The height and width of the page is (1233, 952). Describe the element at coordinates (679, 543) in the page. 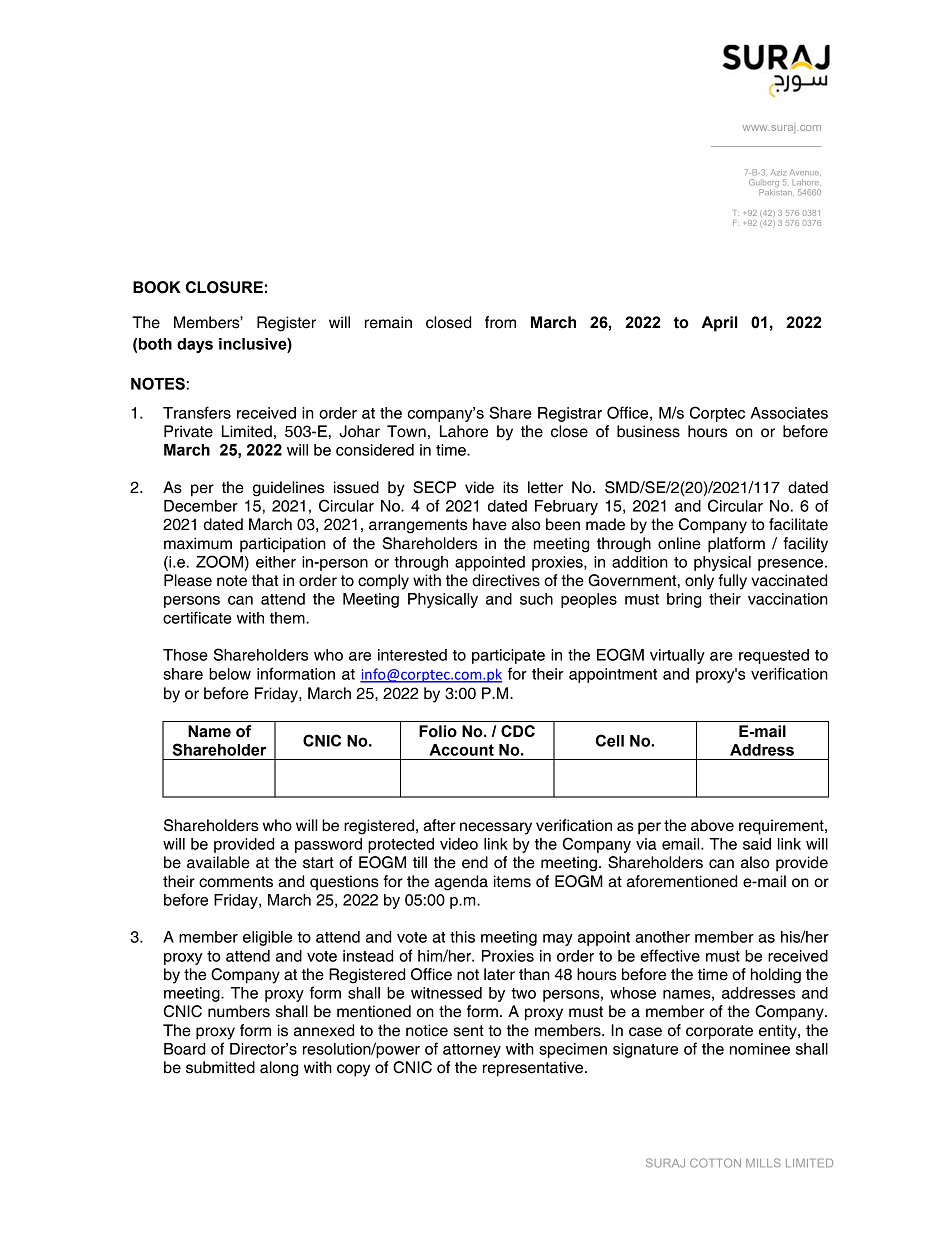

I see `online` at that location.
